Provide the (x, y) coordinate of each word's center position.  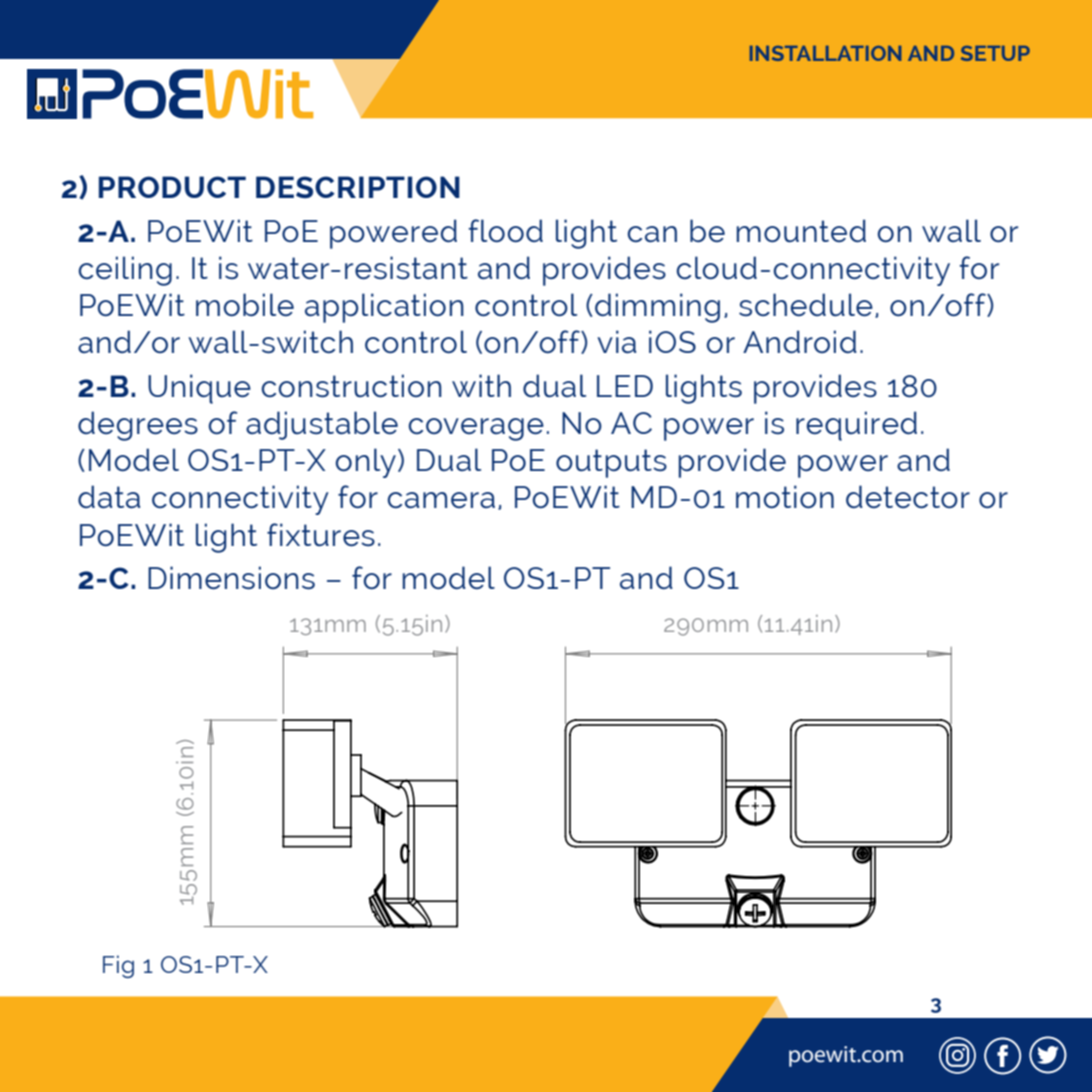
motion (785, 496)
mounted (801, 231)
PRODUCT (172, 187)
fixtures (321, 534)
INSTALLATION (825, 53)
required (856, 426)
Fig (118, 966)
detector (908, 496)
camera (441, 500)
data (109, 496)
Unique (199, 389)
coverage (476, 429)
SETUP (995, 53)
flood (506, 230)
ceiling (125, 271)
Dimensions (231, 578)
